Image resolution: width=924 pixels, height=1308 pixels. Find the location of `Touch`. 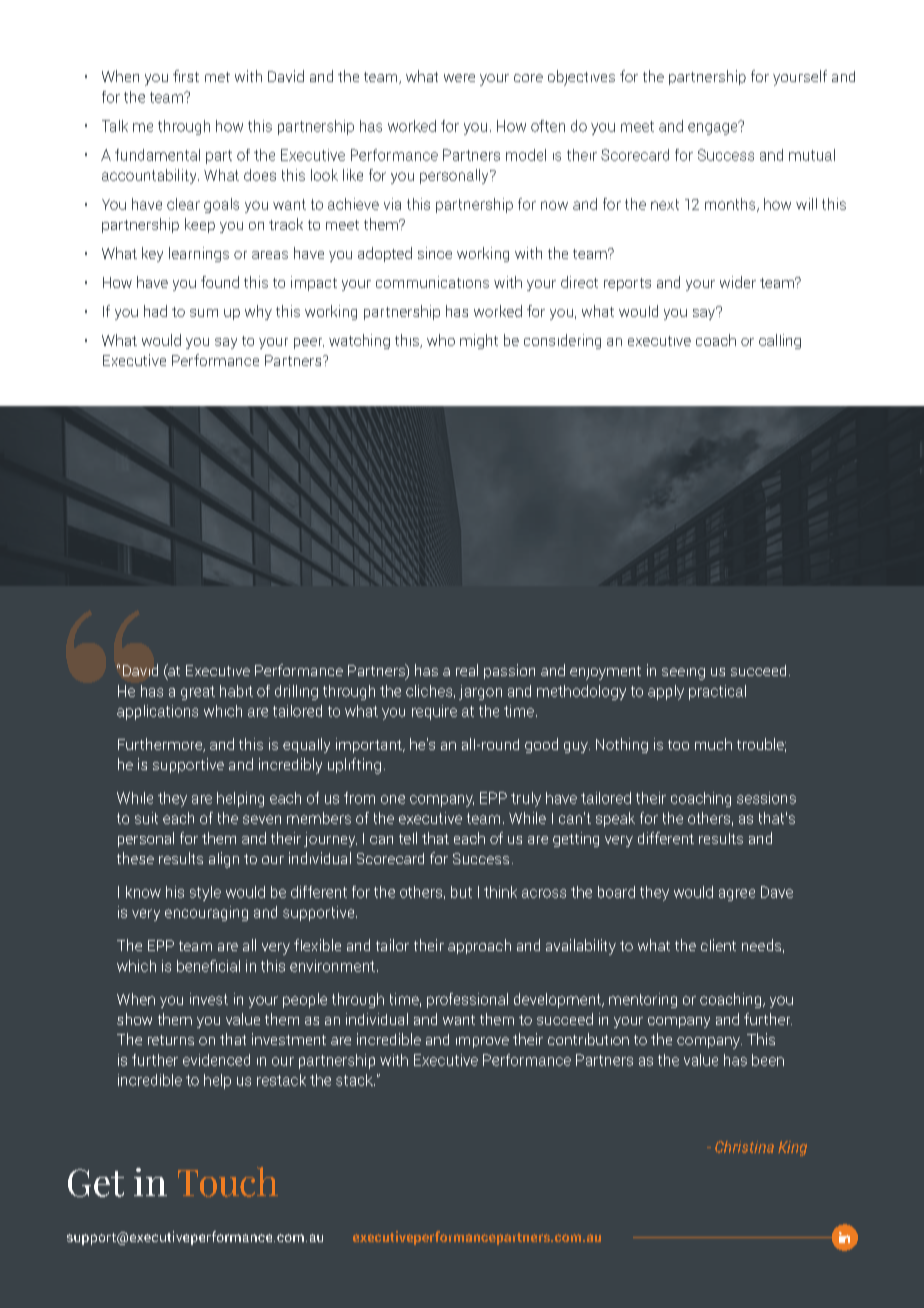

Touch is located at coordinates (228, 1182).
